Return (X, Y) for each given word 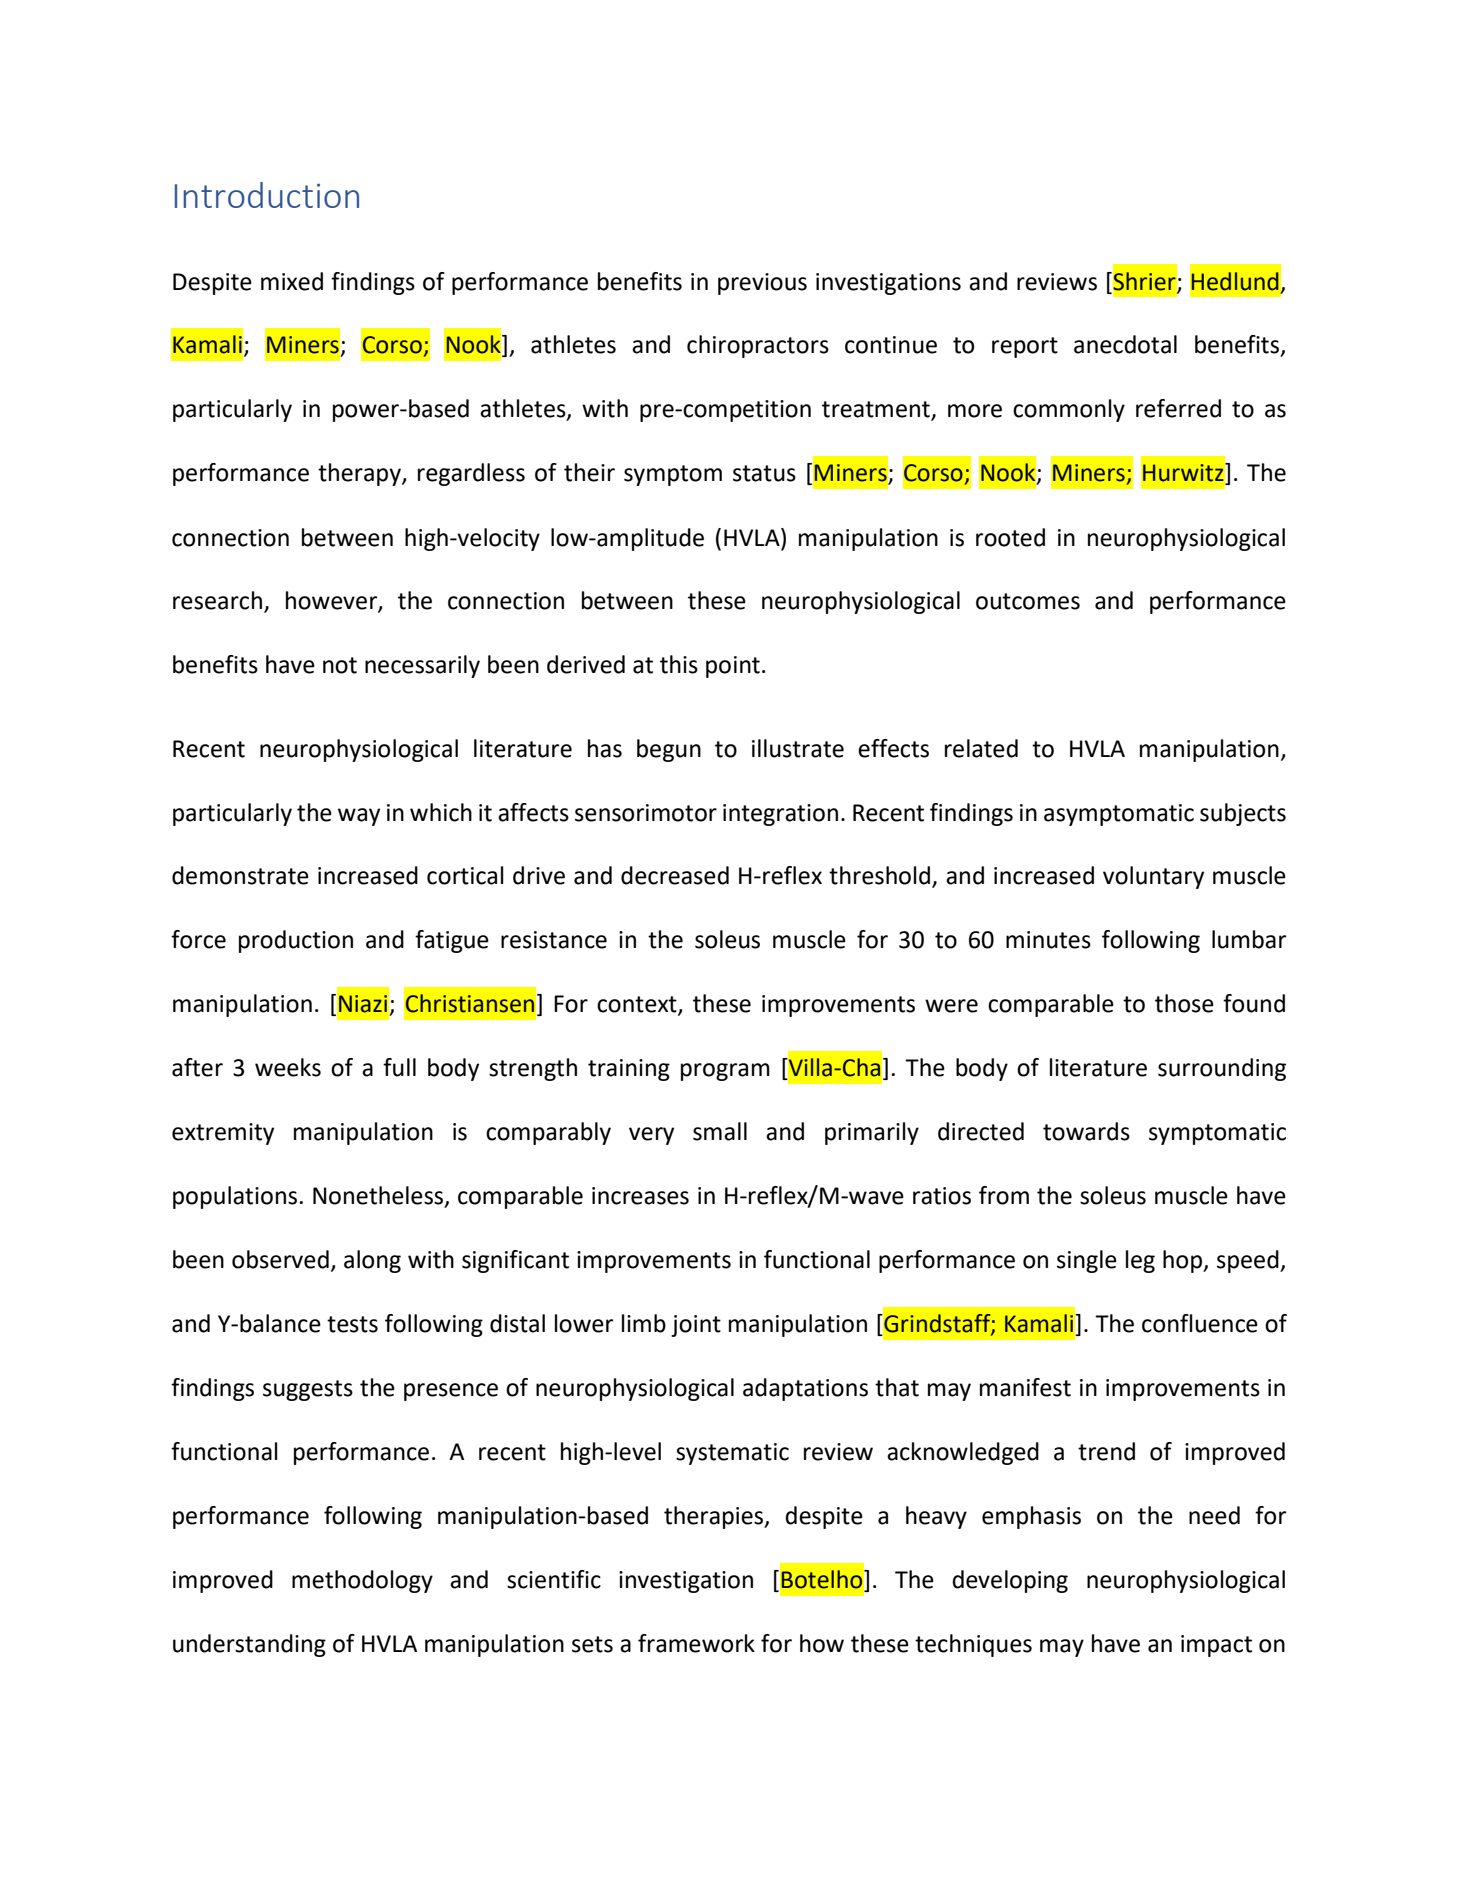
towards (1086, 1131)
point (733, 667)
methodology (362, 1581)
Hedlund (1235, 281)
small (720, 1131)
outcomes (1028, 601)
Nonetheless (379, 1196)
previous (762, 284)
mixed (292, 281)
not (340, 665)
